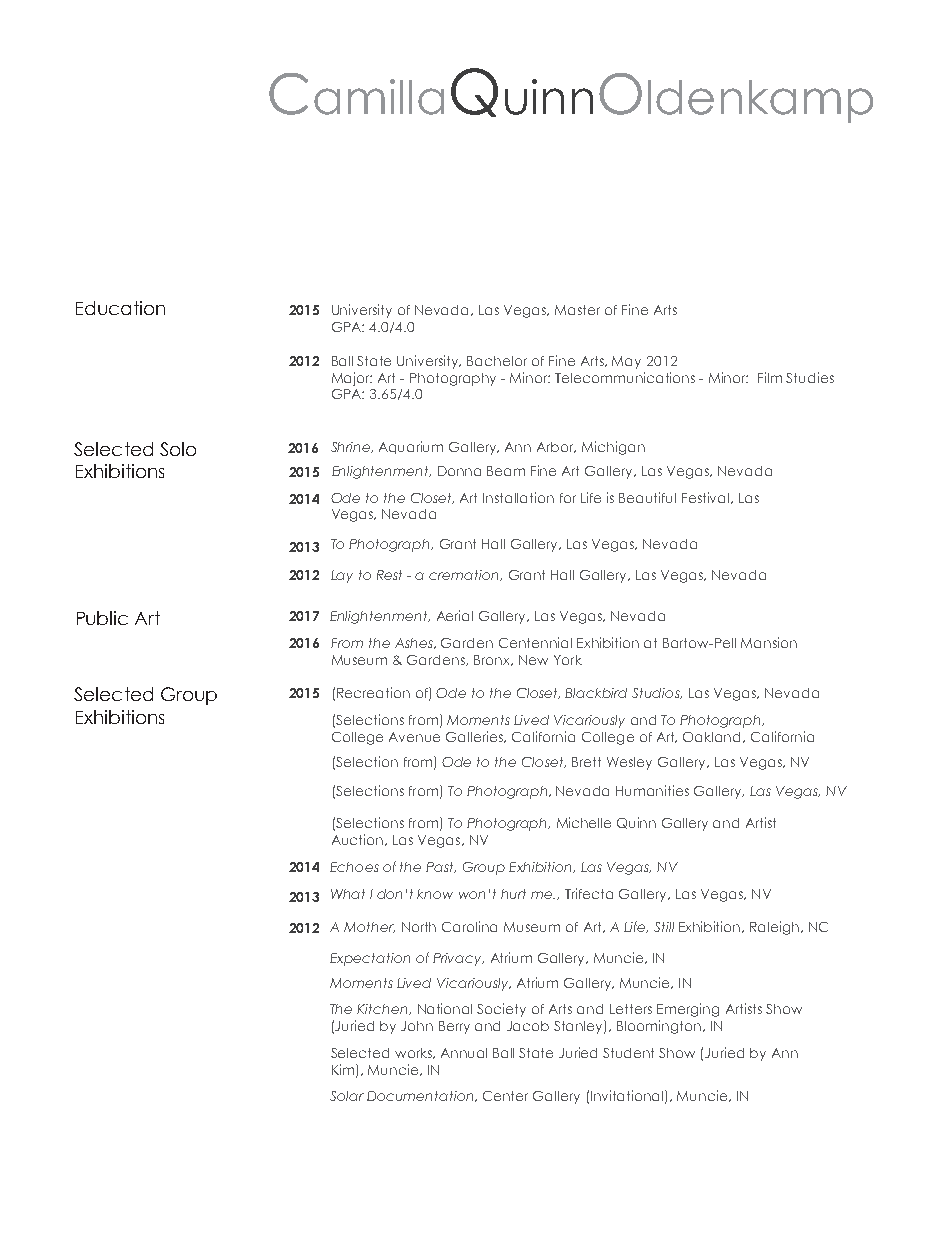 This document has height=1233, width=952. What do you see at coordinates (464, 1053) in the document?
I see `Annual` at bounding box center [464, 1053].
